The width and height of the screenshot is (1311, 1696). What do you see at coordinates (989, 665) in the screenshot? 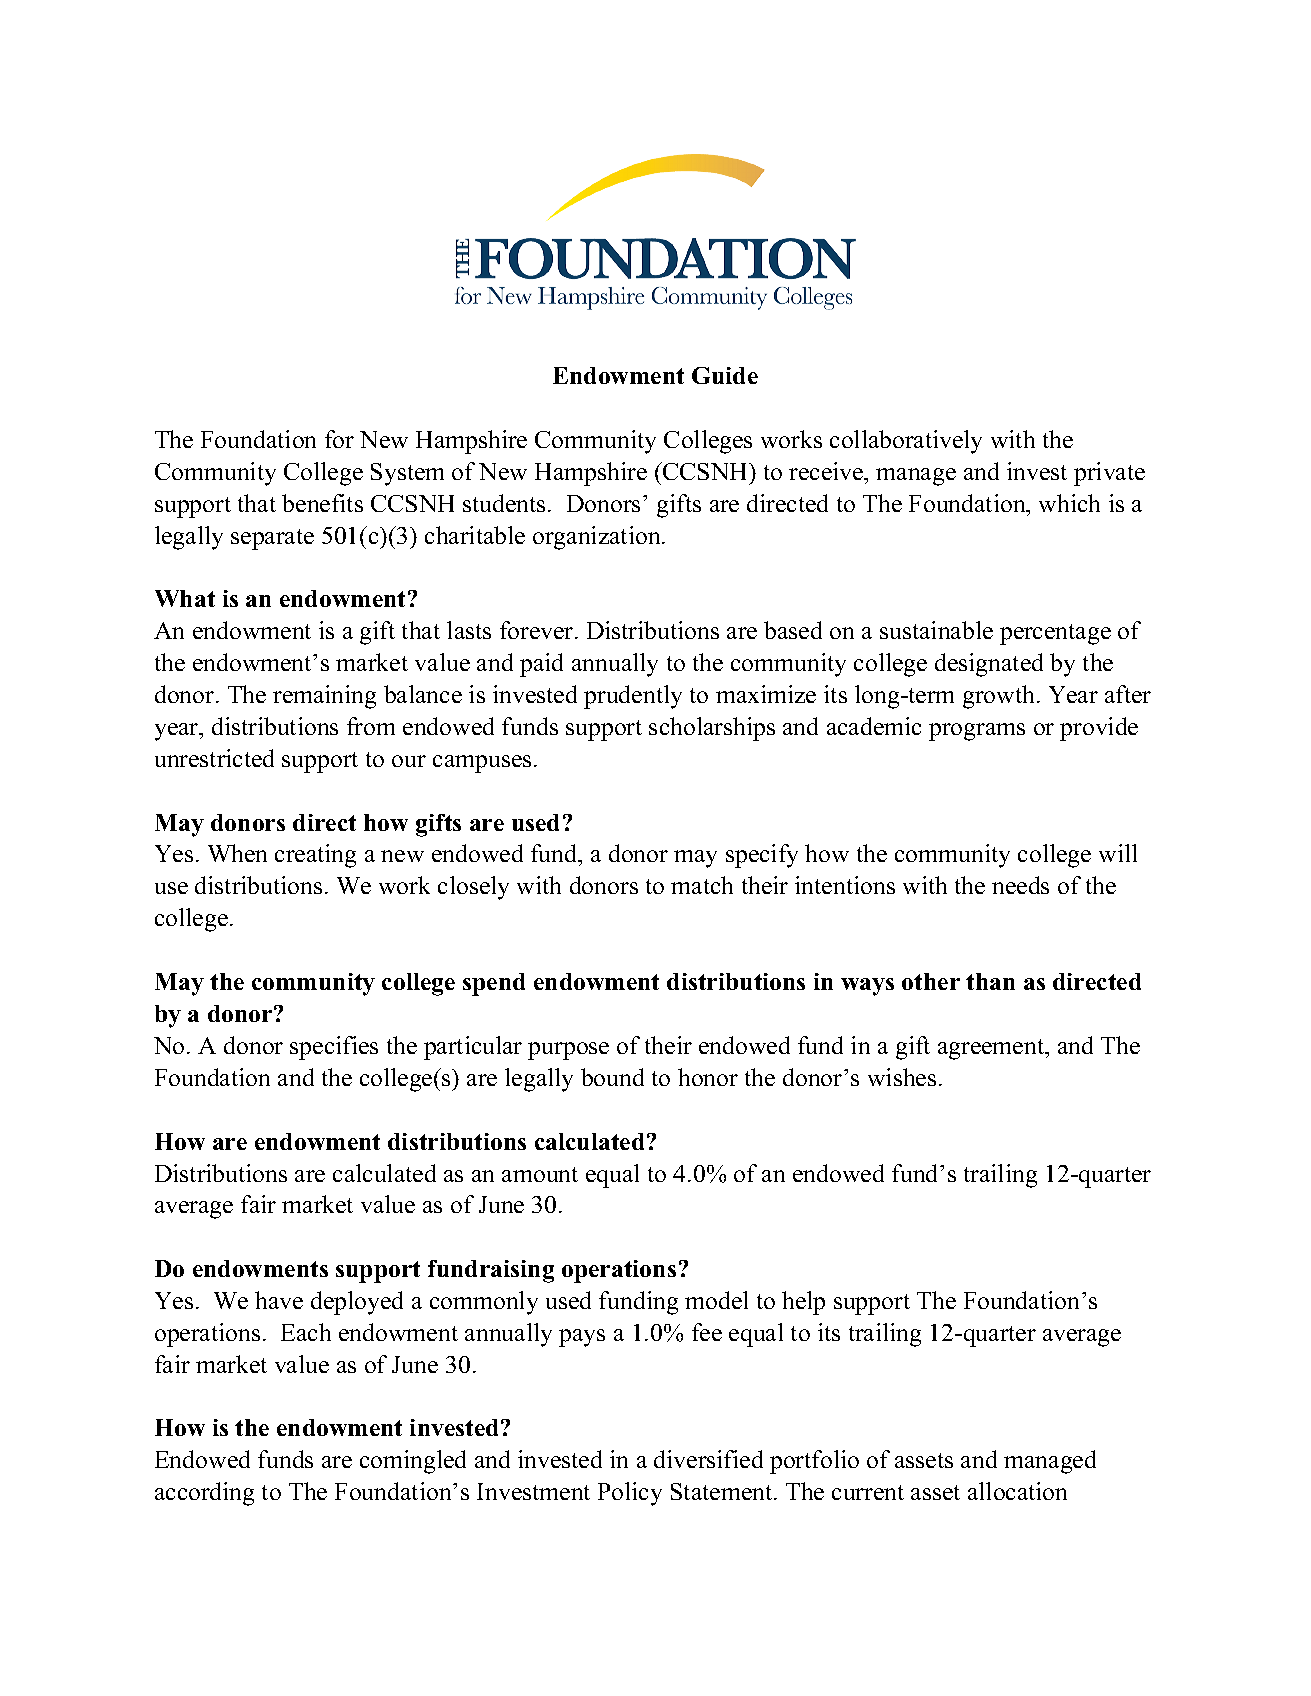
I see `designated` at bounding box center [989, 665].
